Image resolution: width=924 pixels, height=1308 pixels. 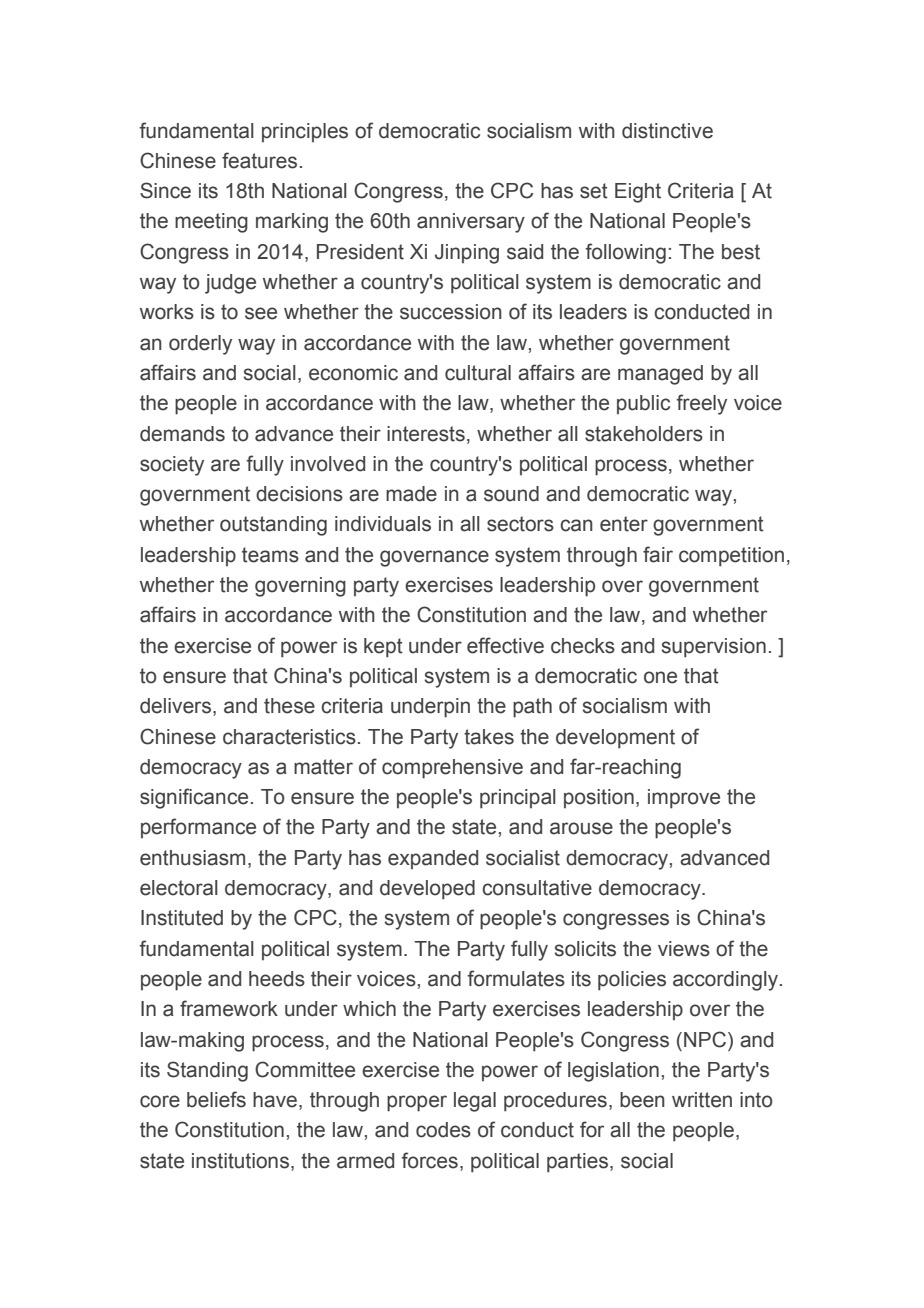 What do you see at coordinates (505, 645) in the screenshot?
I see `effective` at bounding box center [505, 645].
